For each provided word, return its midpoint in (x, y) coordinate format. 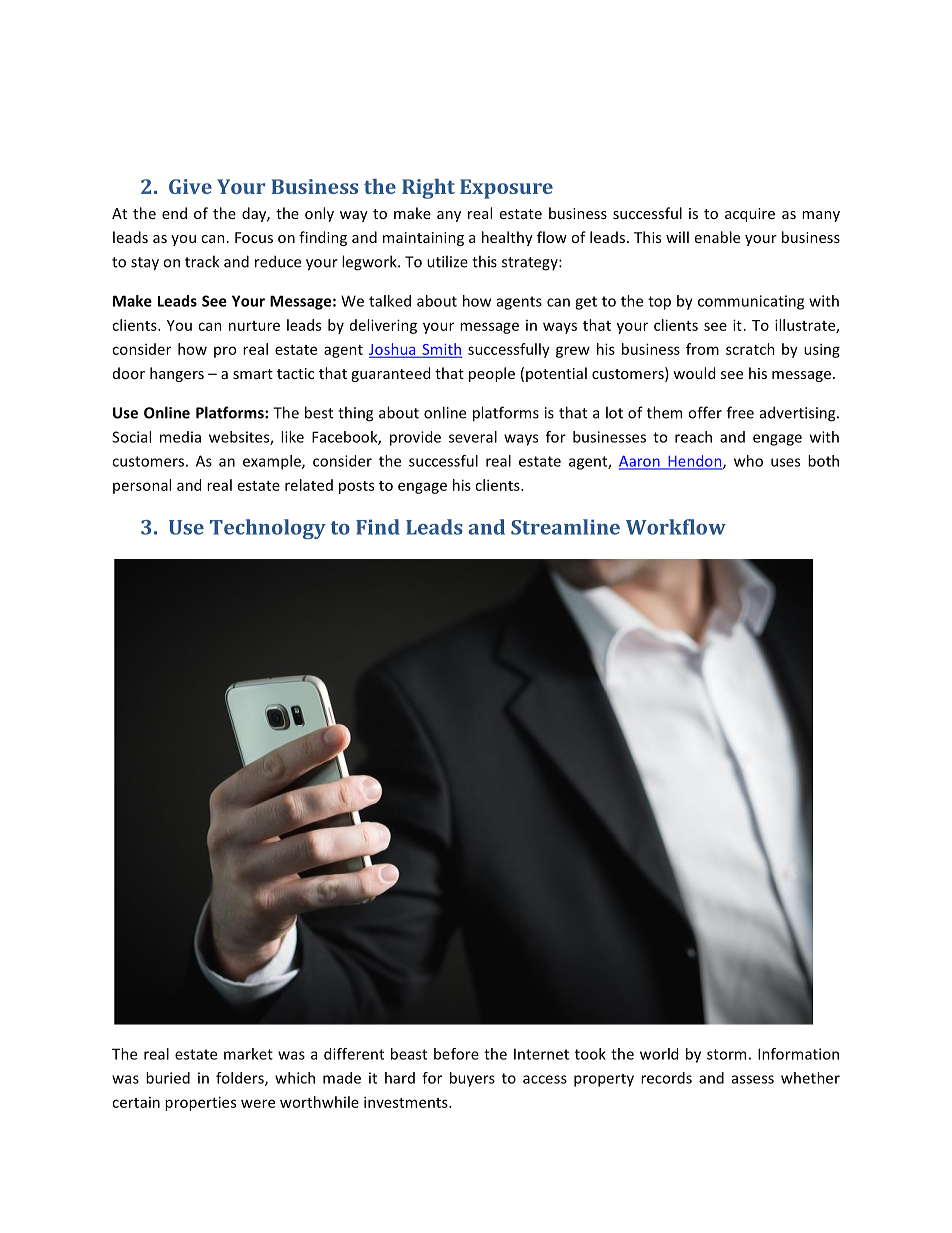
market (248, 1054)
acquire (750, 215)
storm (726, 1054)
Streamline (565, 527)
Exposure (506, 189)
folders (241, 1079)
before (456, 1054)
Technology (268, 529)
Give (190, 186)
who (748, 461)
